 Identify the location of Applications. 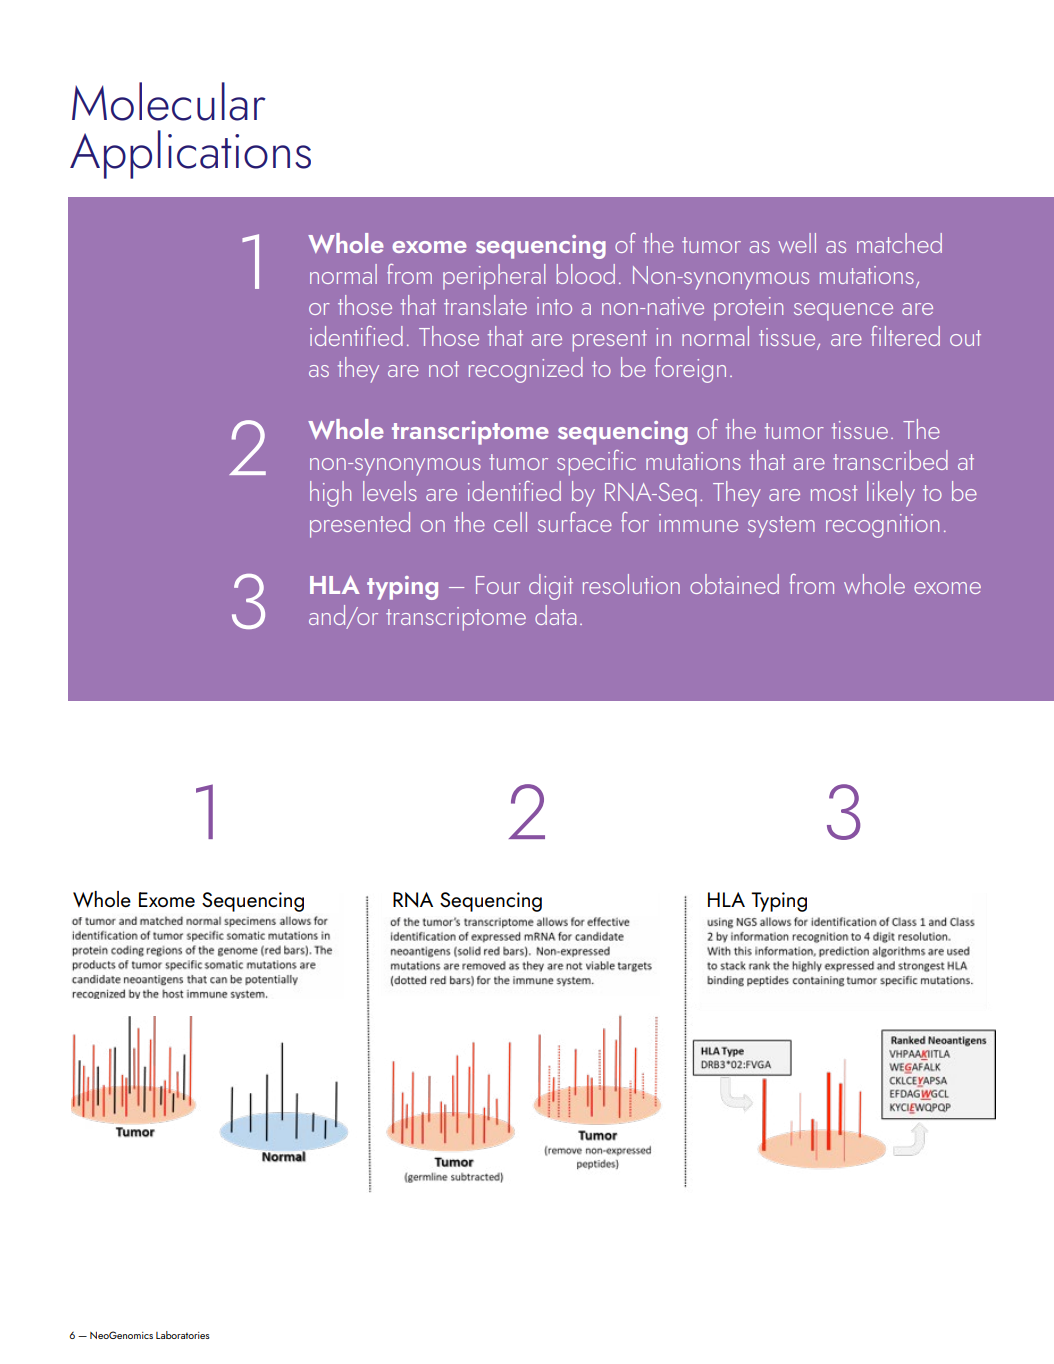
(190, 154).
